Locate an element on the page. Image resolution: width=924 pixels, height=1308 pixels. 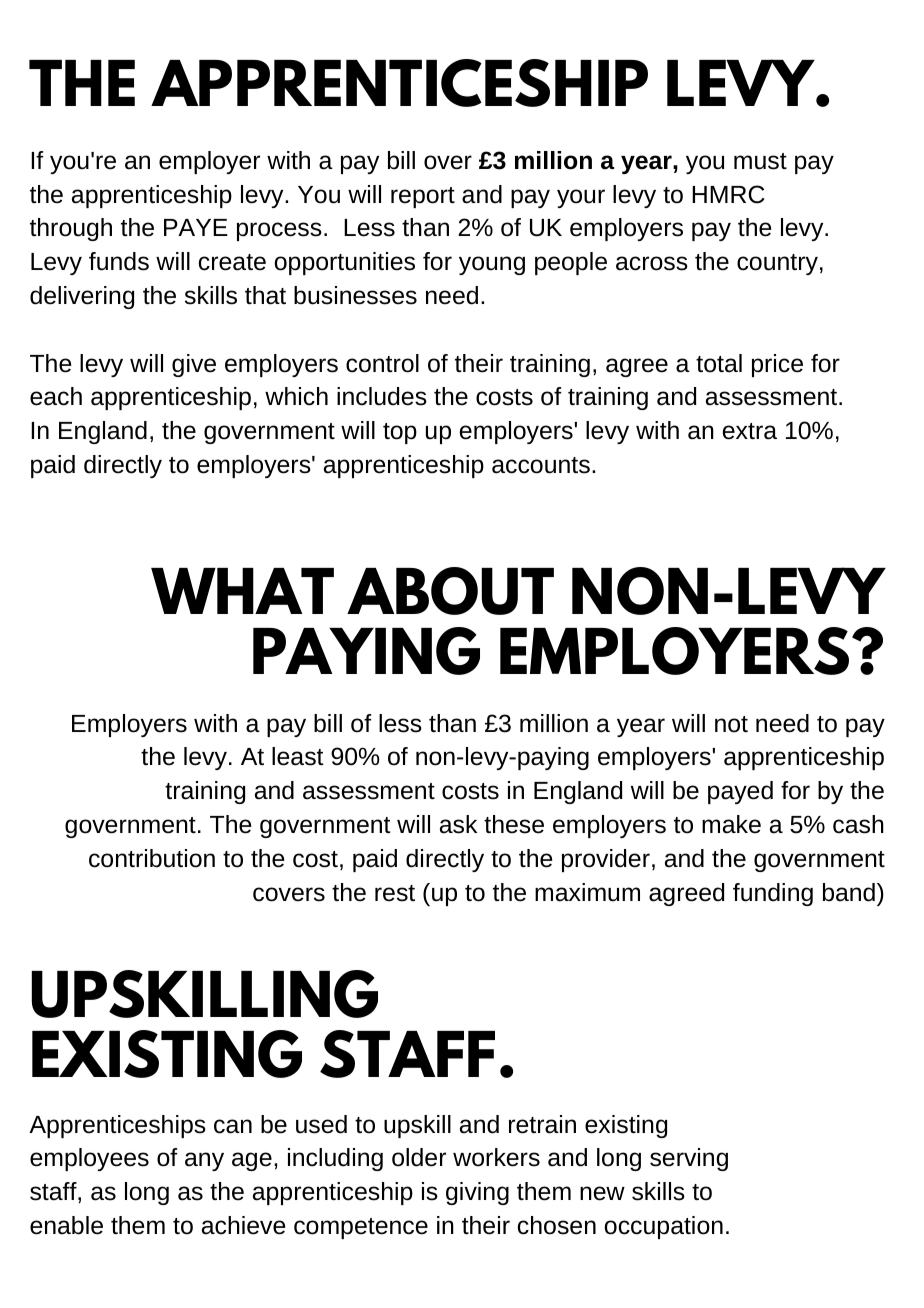
report is located at coordinates (423, 197).
